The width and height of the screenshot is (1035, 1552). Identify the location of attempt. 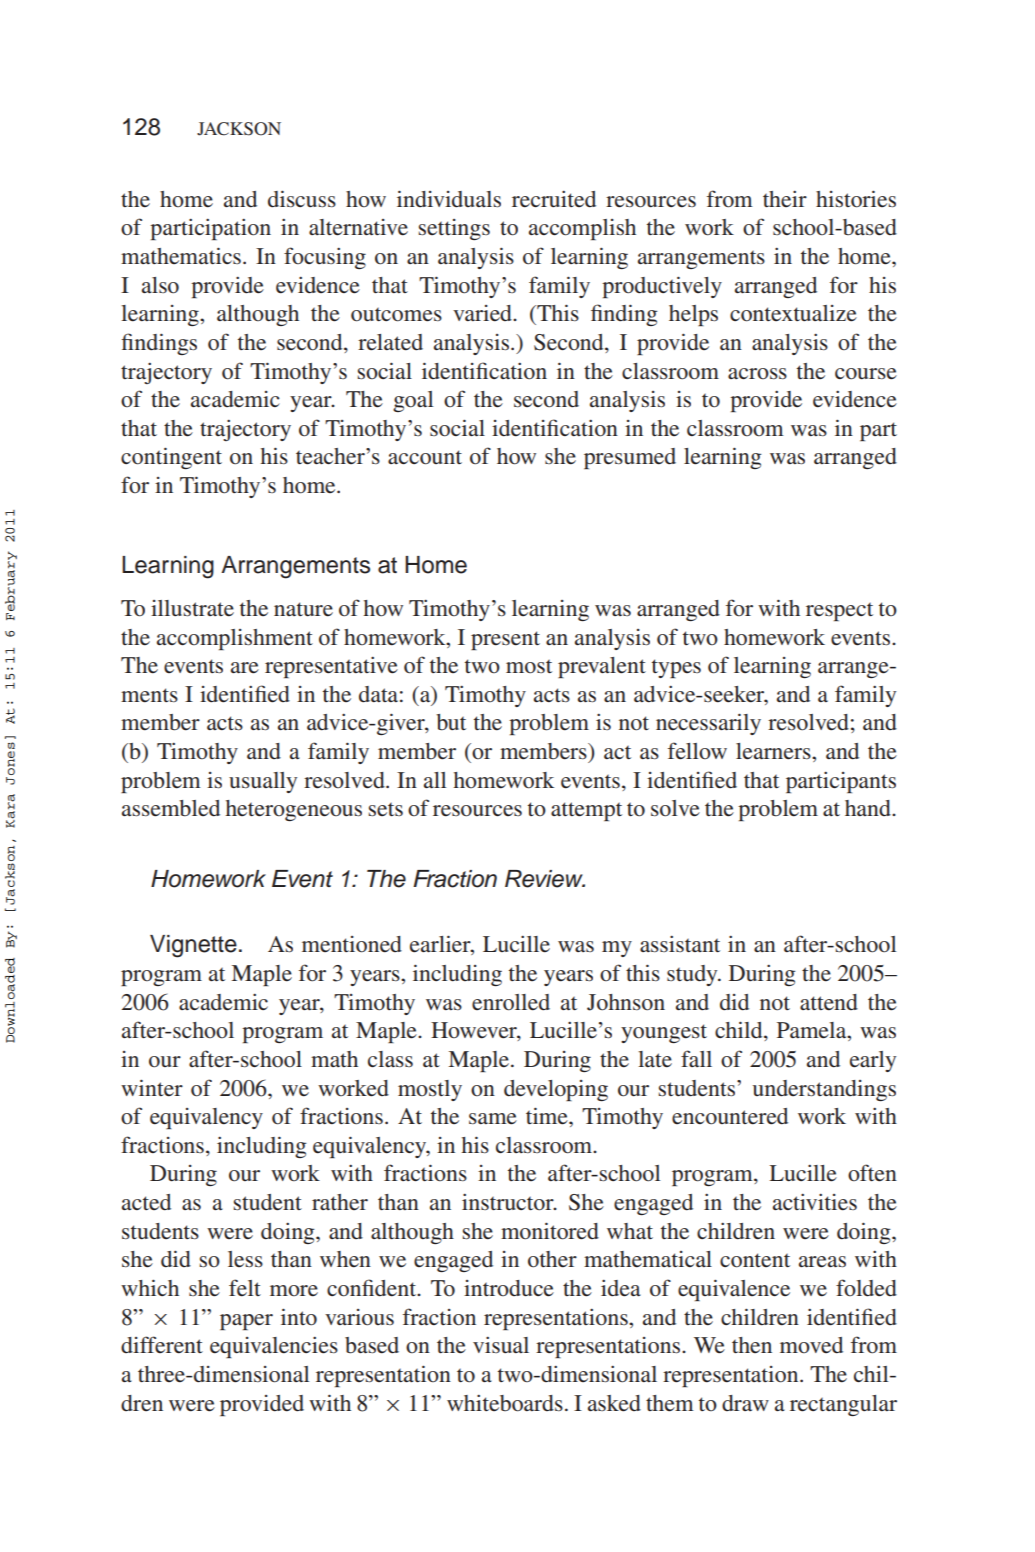
(586, 811).
